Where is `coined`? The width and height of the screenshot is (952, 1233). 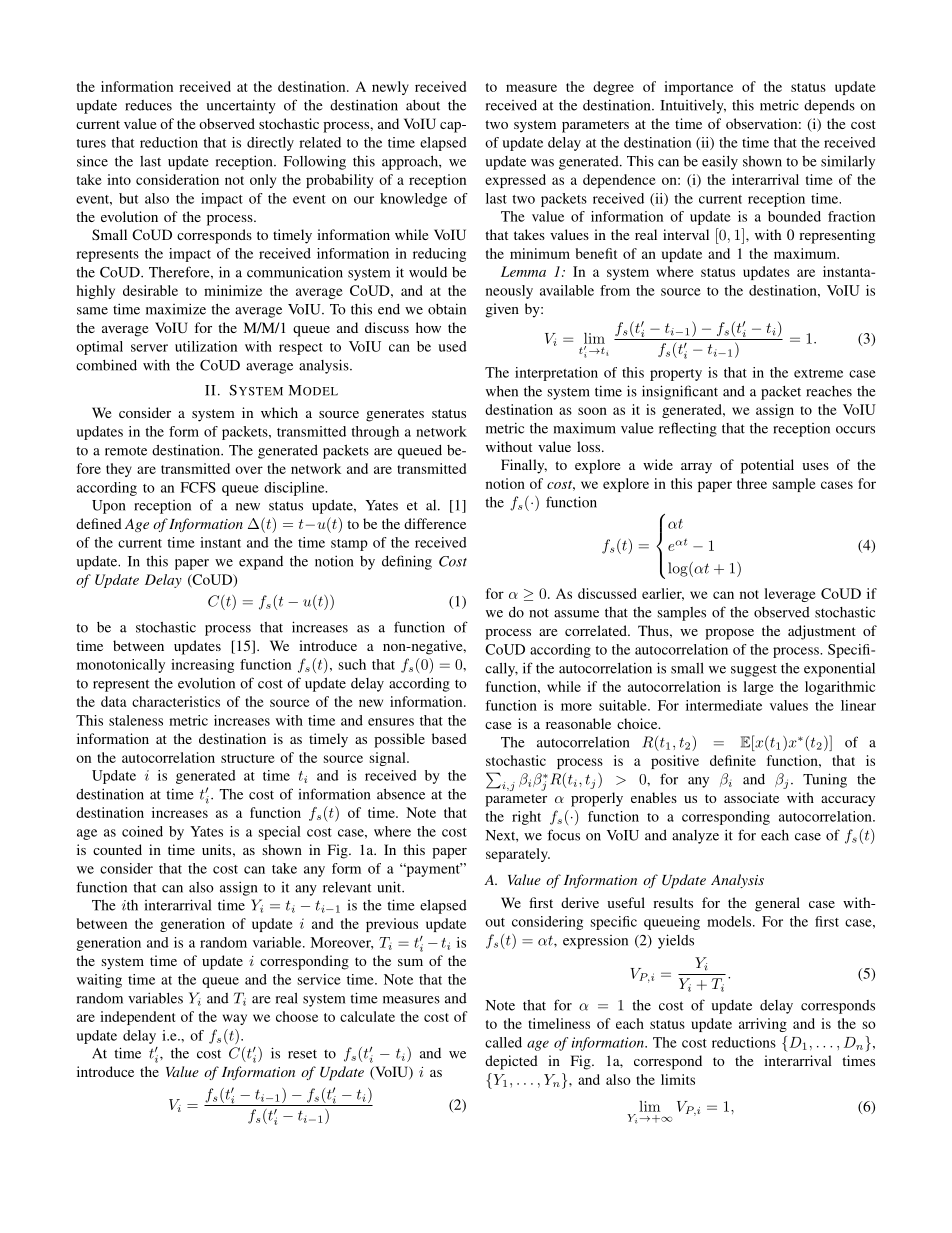 coined is located at coordinates (142, 831).
